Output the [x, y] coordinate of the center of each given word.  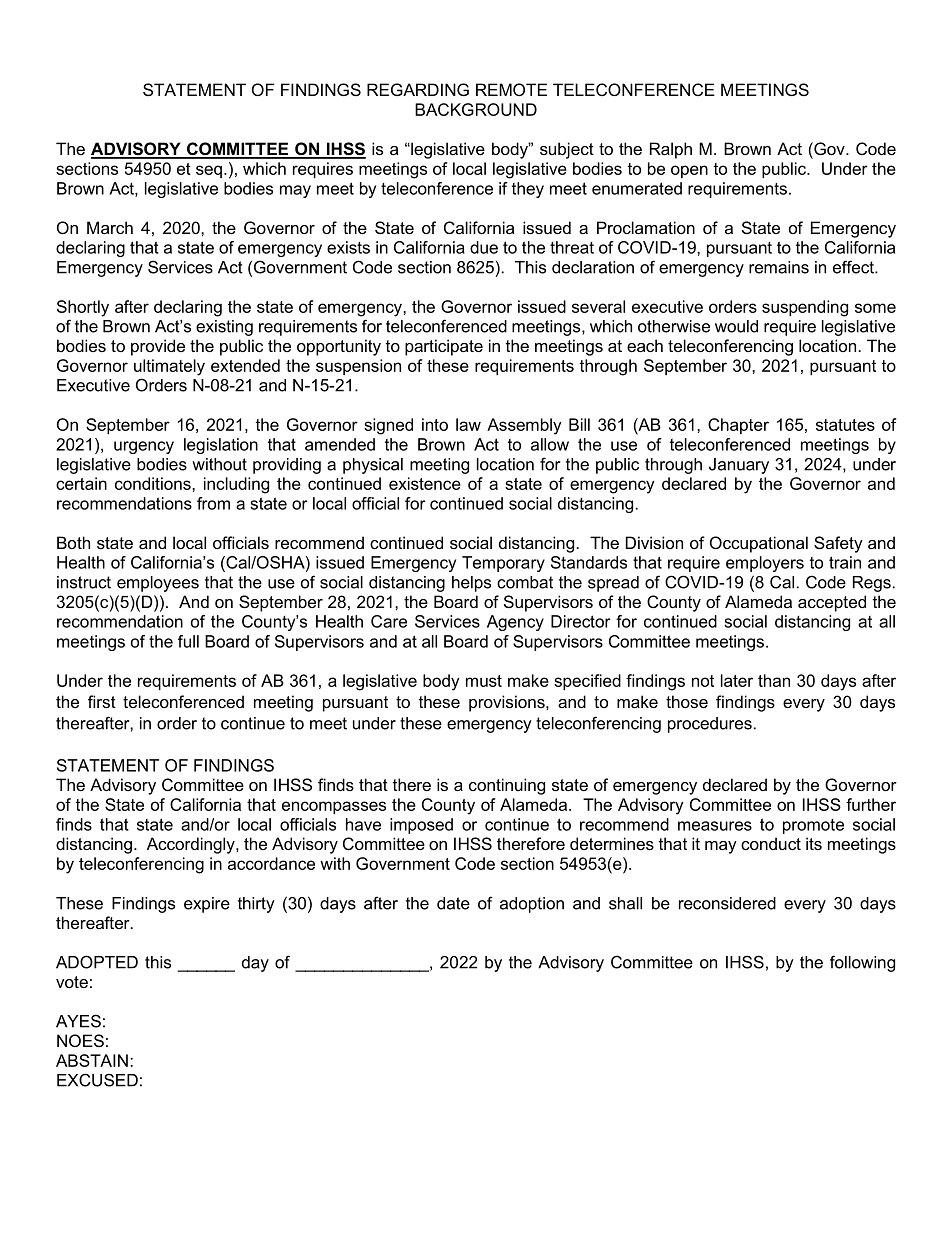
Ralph [671, 150]
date [453, 903]
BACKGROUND [476, 109]
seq [209, 171]
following [862, 963]
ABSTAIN [92, 1060]
